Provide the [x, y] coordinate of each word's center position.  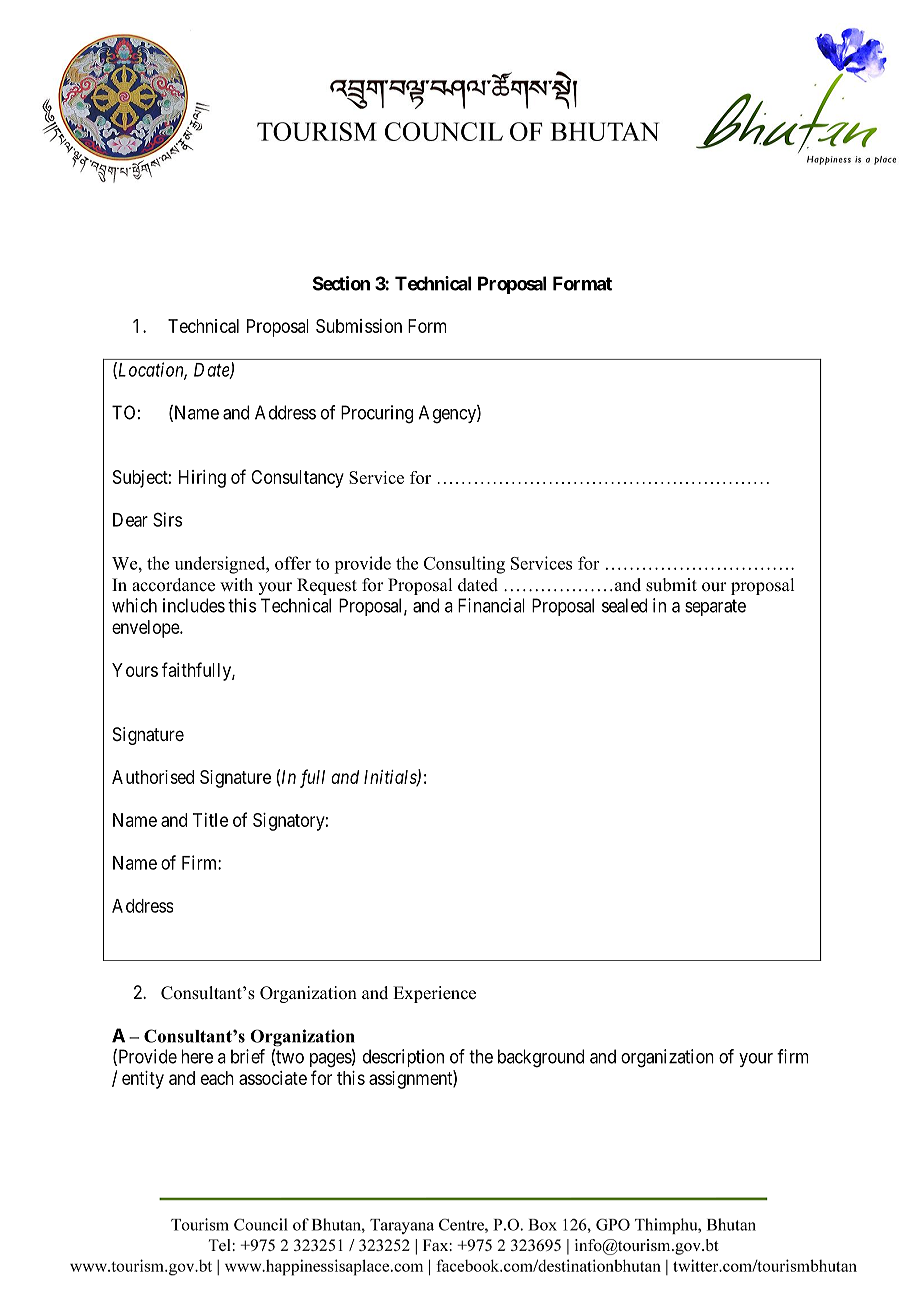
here [197, 1056]
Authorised [153, 777]
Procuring [377, 414]
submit [671, 585]
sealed [624, 605]
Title [210, 820]
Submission [359, 326]
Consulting [464, 565]
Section [341, 283]
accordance [173, 585]
